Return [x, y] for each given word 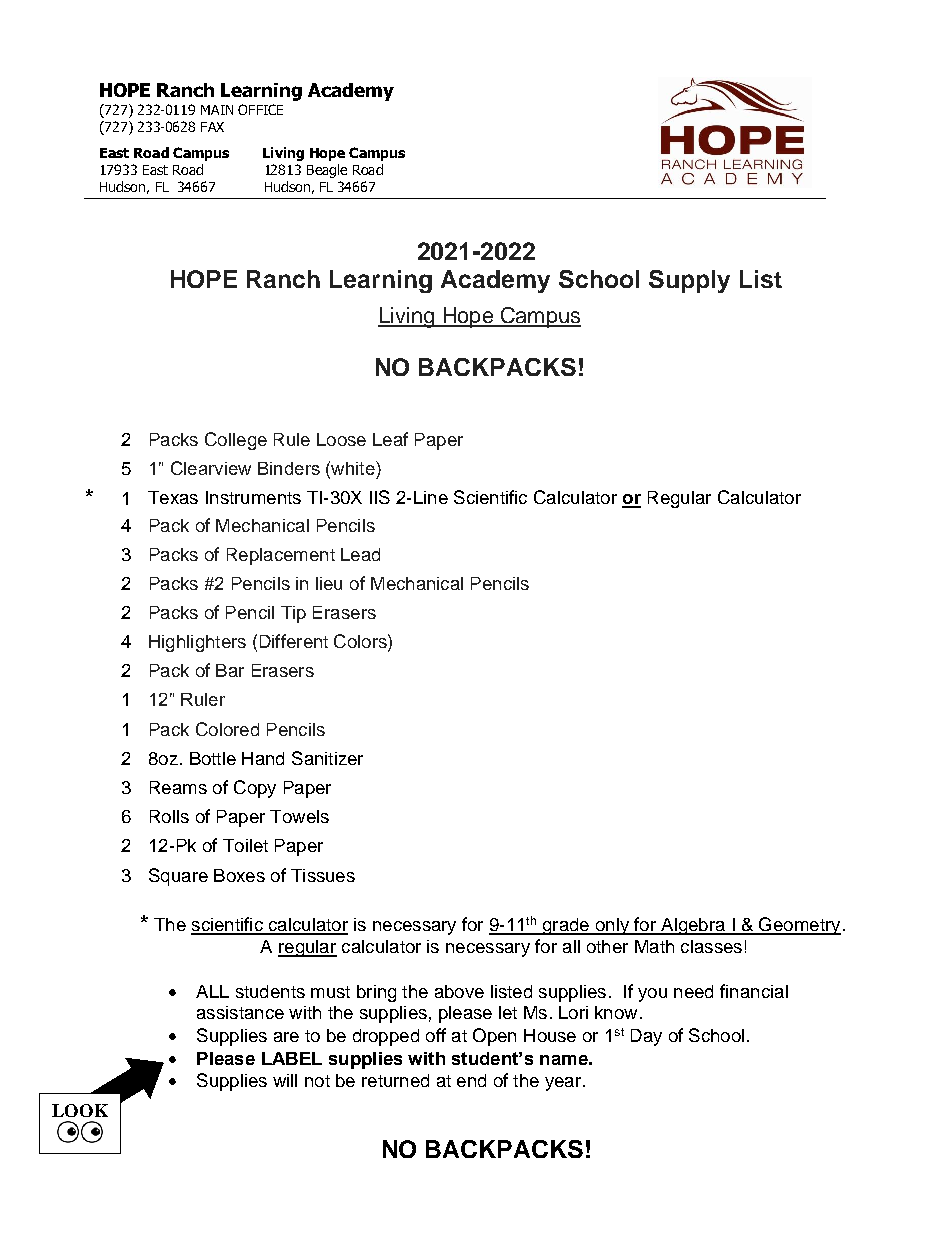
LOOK [80, 1110]
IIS [380, 497]
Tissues [323, 875]
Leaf [390, 439]
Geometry [799, 926]
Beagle [327, 171]
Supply [689, 281]
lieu [329, 583]
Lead [360, 554]
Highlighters [197, 643]
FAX [212, 127]
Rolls [169, 816]
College [236, 441]
